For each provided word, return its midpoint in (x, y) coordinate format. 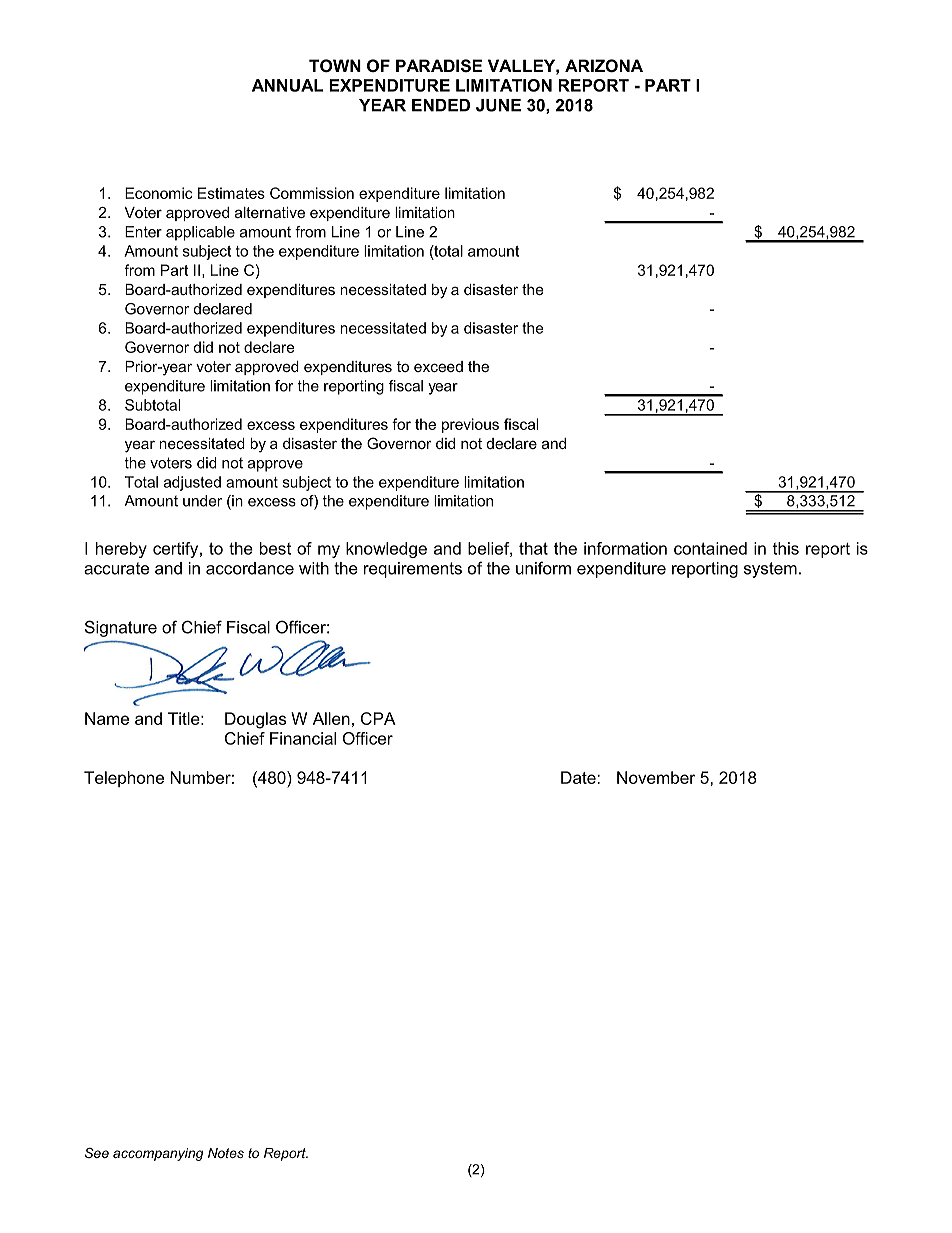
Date (579, 777)
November (656, 777)
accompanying (158, 1154)
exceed (438, 366)
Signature (121, 628)
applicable (200, 233)
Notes (226, 1153)
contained (710, 548)
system (770, 570)
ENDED (441, 105)
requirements (413, 570)
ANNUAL (288, 85)
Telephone (124, 779)
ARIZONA (604, 65)
